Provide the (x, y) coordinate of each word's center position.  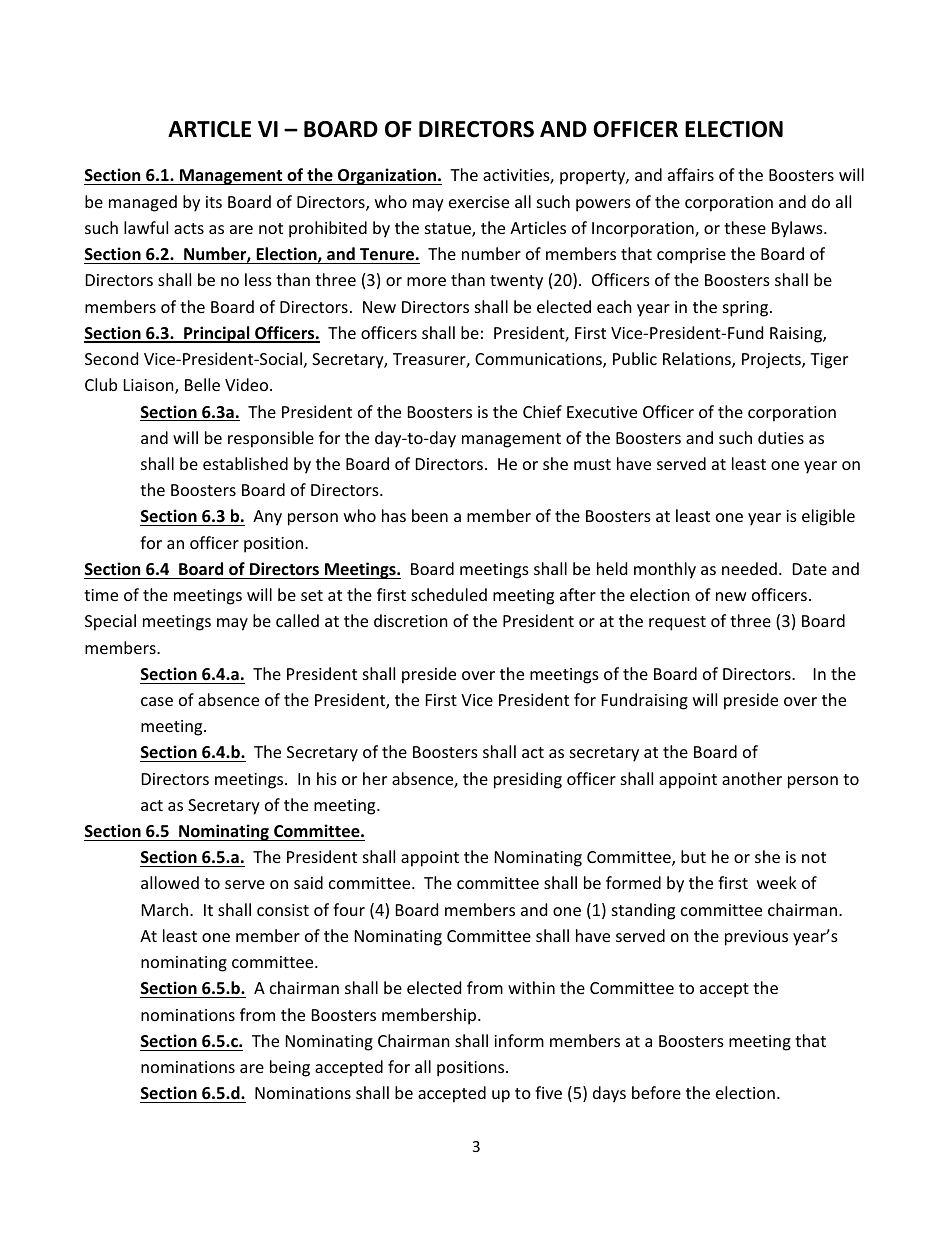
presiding (528, 780)
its (214, 202)
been (430, 515)
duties (781, 437)
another (752, 778)
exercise (479, 202)
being (290, 1068)
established (245, 463)
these (745, 227)
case (157, 701)
